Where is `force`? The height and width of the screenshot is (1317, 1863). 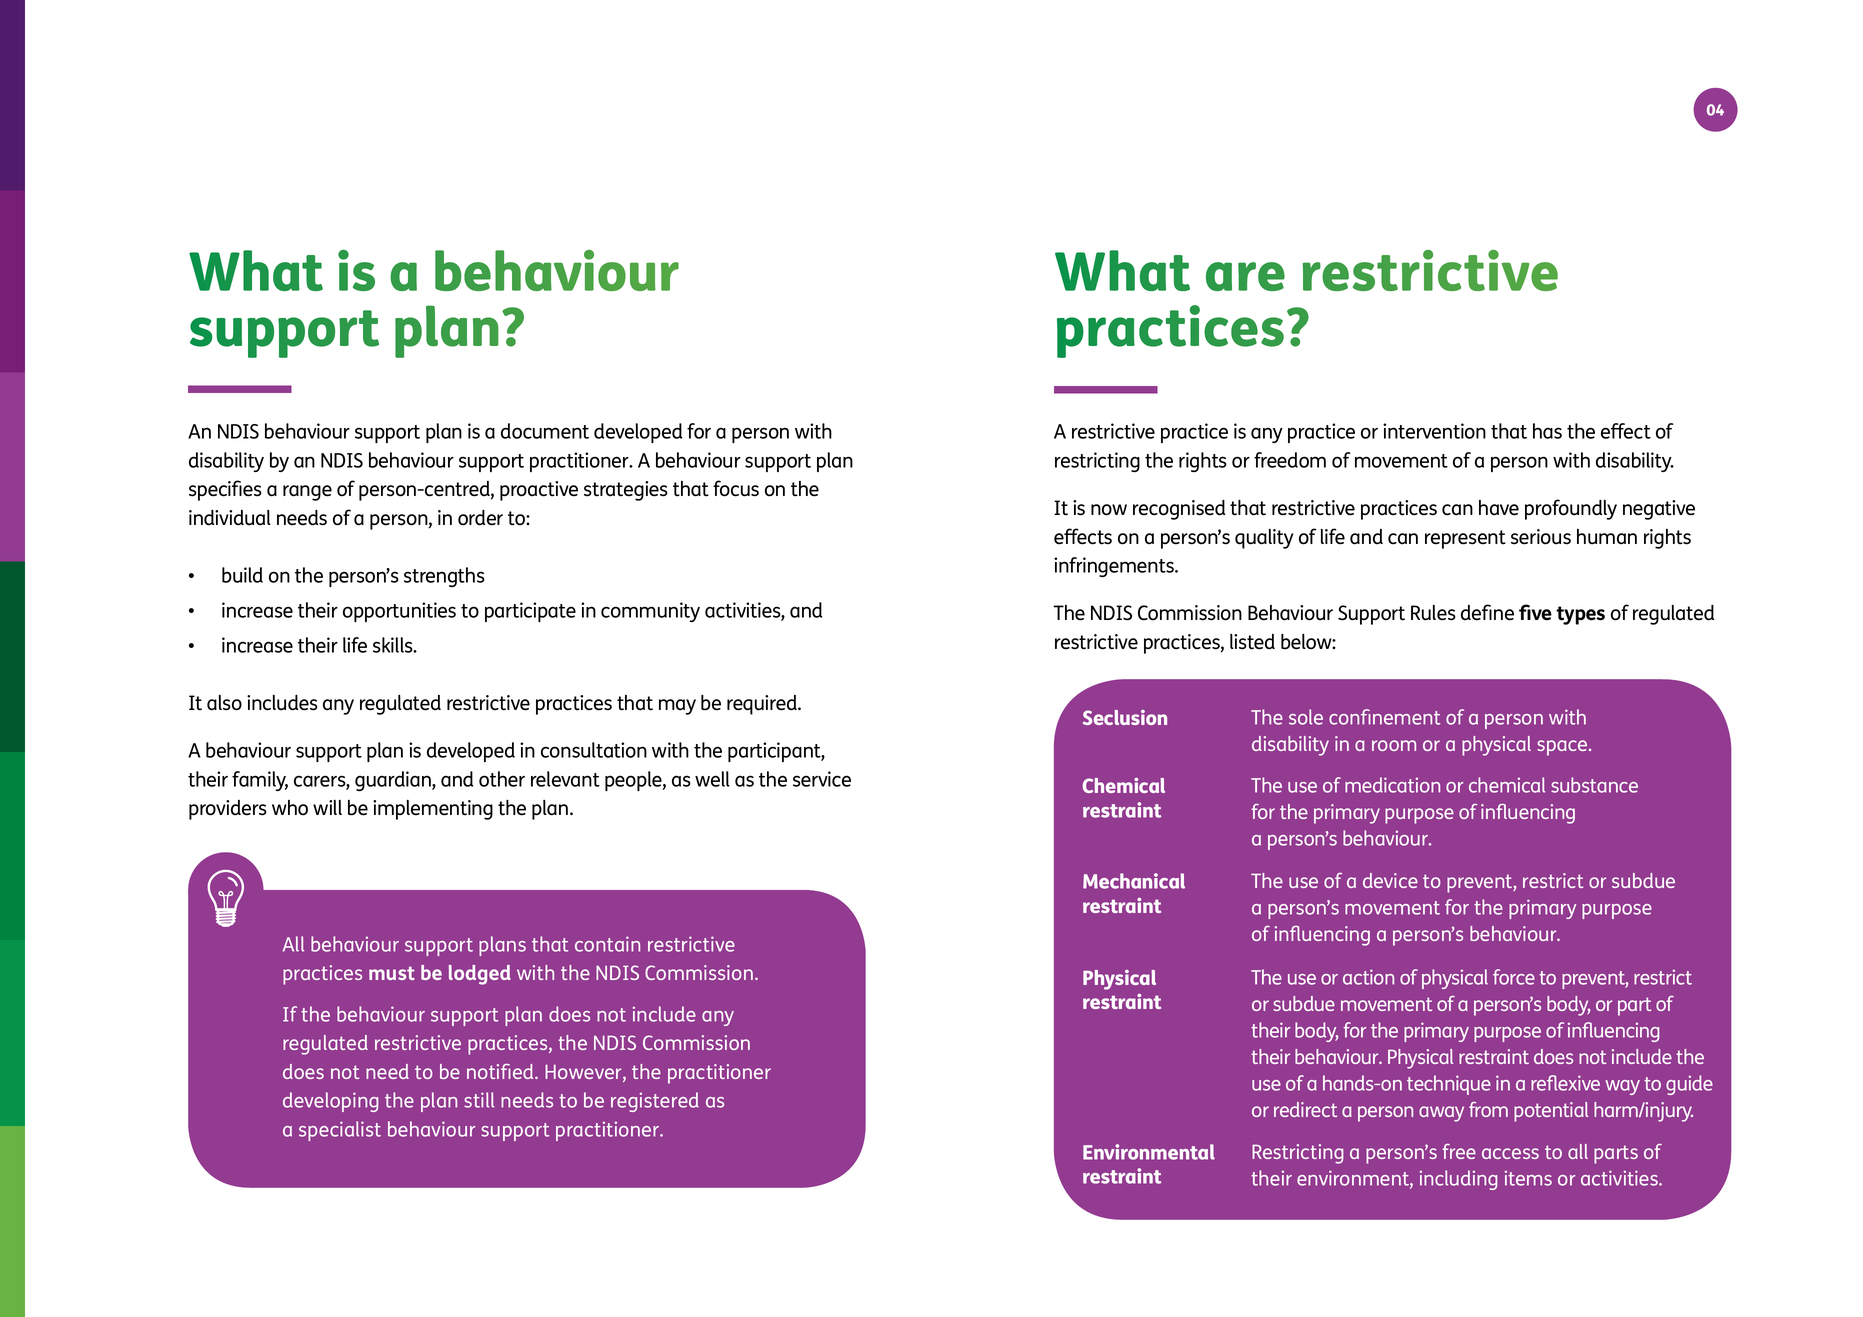 force is located at coordinates (1514, 977).
